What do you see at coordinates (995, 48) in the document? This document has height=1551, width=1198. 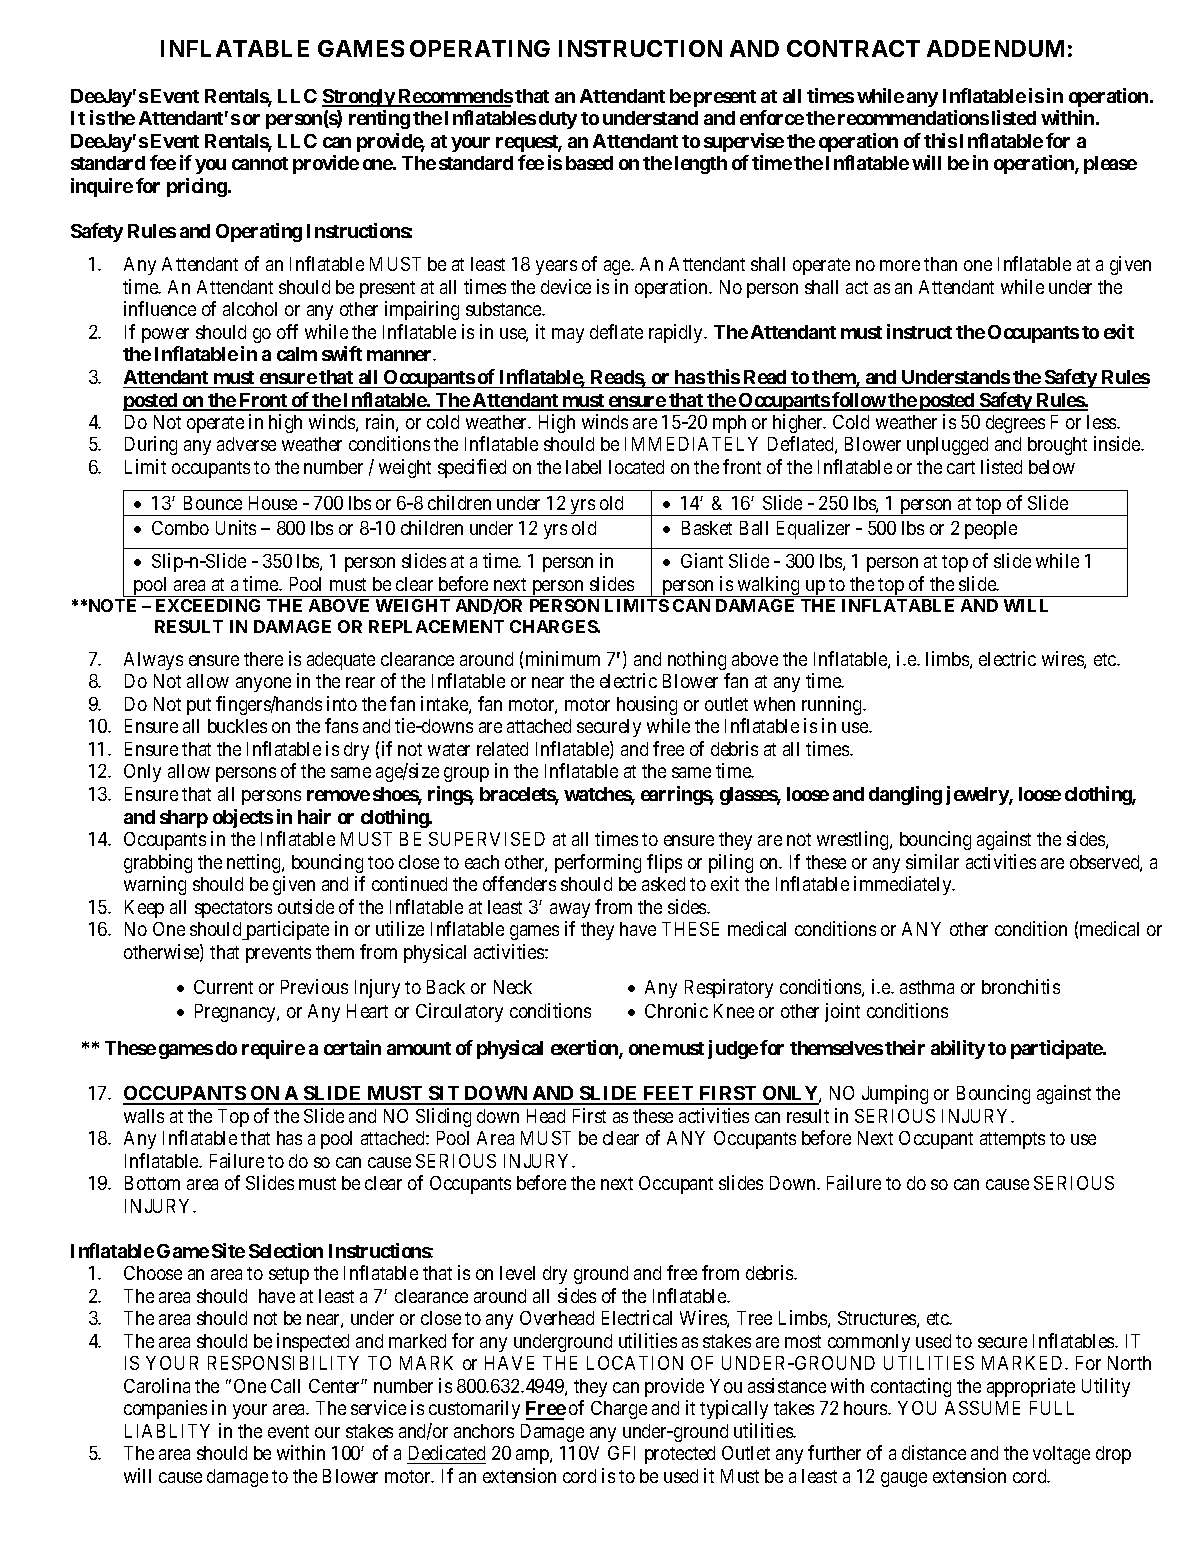 I see `ADDENDUM` at bounding box center [995, 48].
